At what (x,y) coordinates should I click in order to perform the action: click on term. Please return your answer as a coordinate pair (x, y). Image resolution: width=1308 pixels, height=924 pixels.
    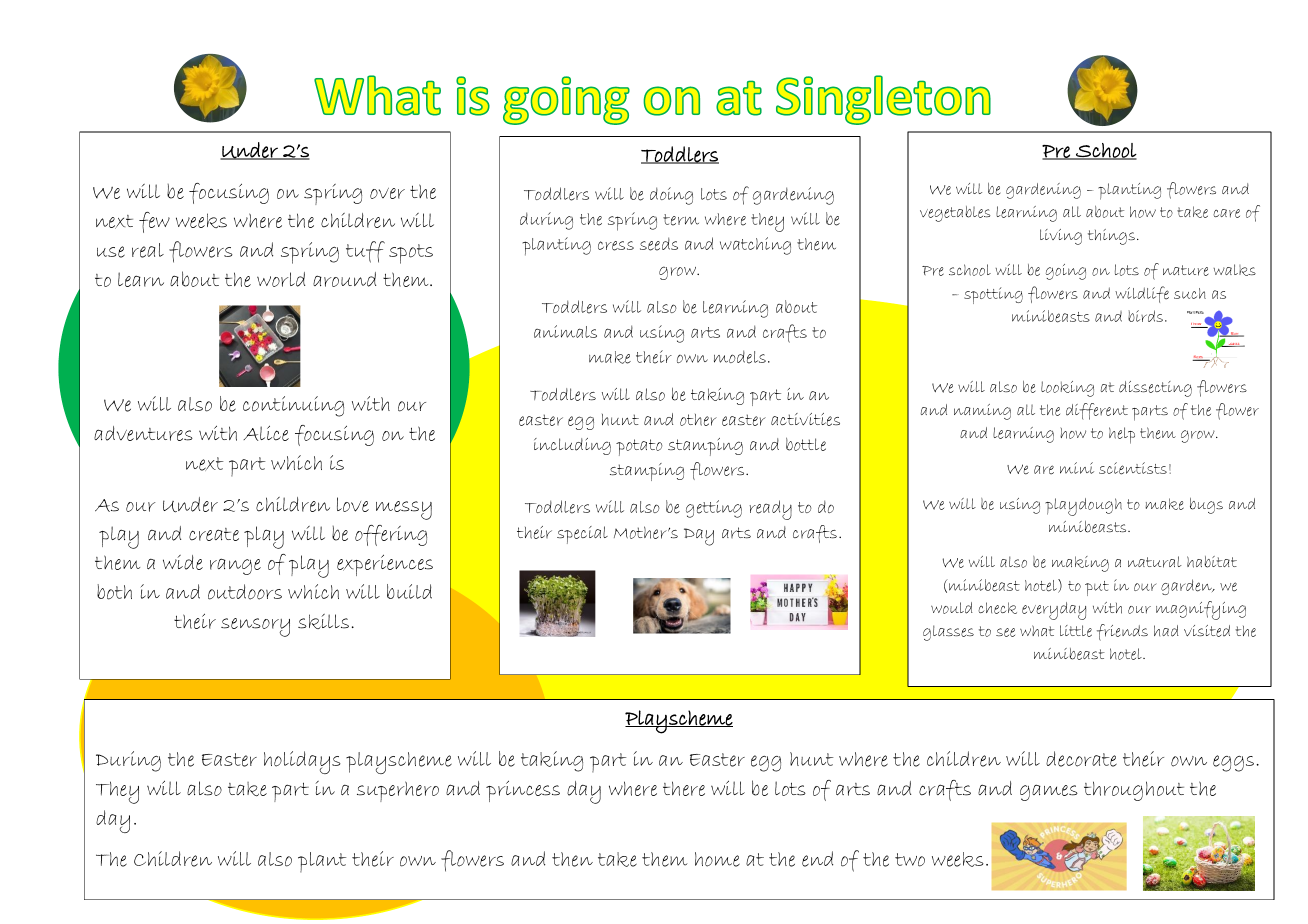
    Looking at the image, I should click on (681, 220).
